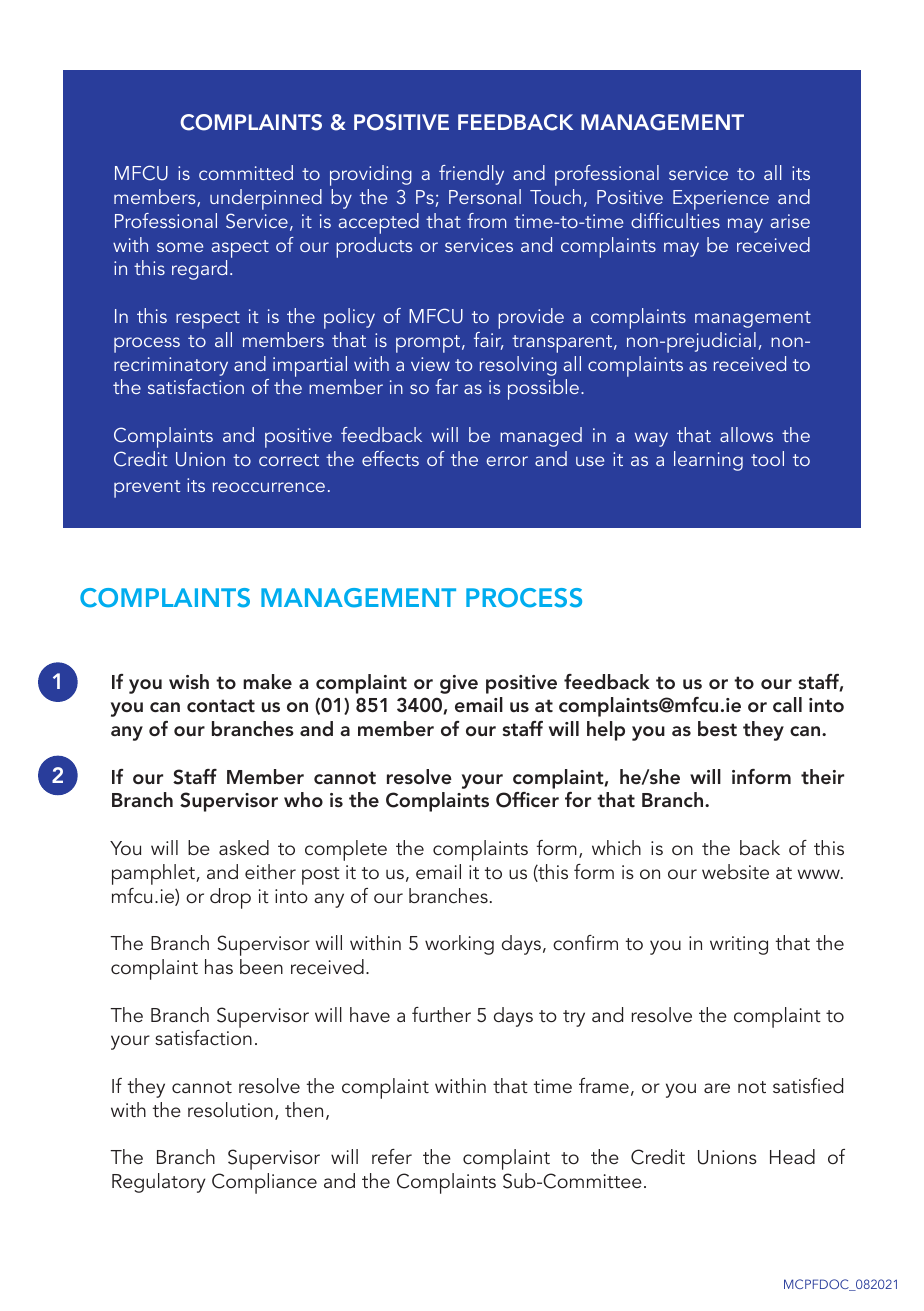 The height and width of the image is (1311, 924). I want to click on drop, so click(230, 898).
